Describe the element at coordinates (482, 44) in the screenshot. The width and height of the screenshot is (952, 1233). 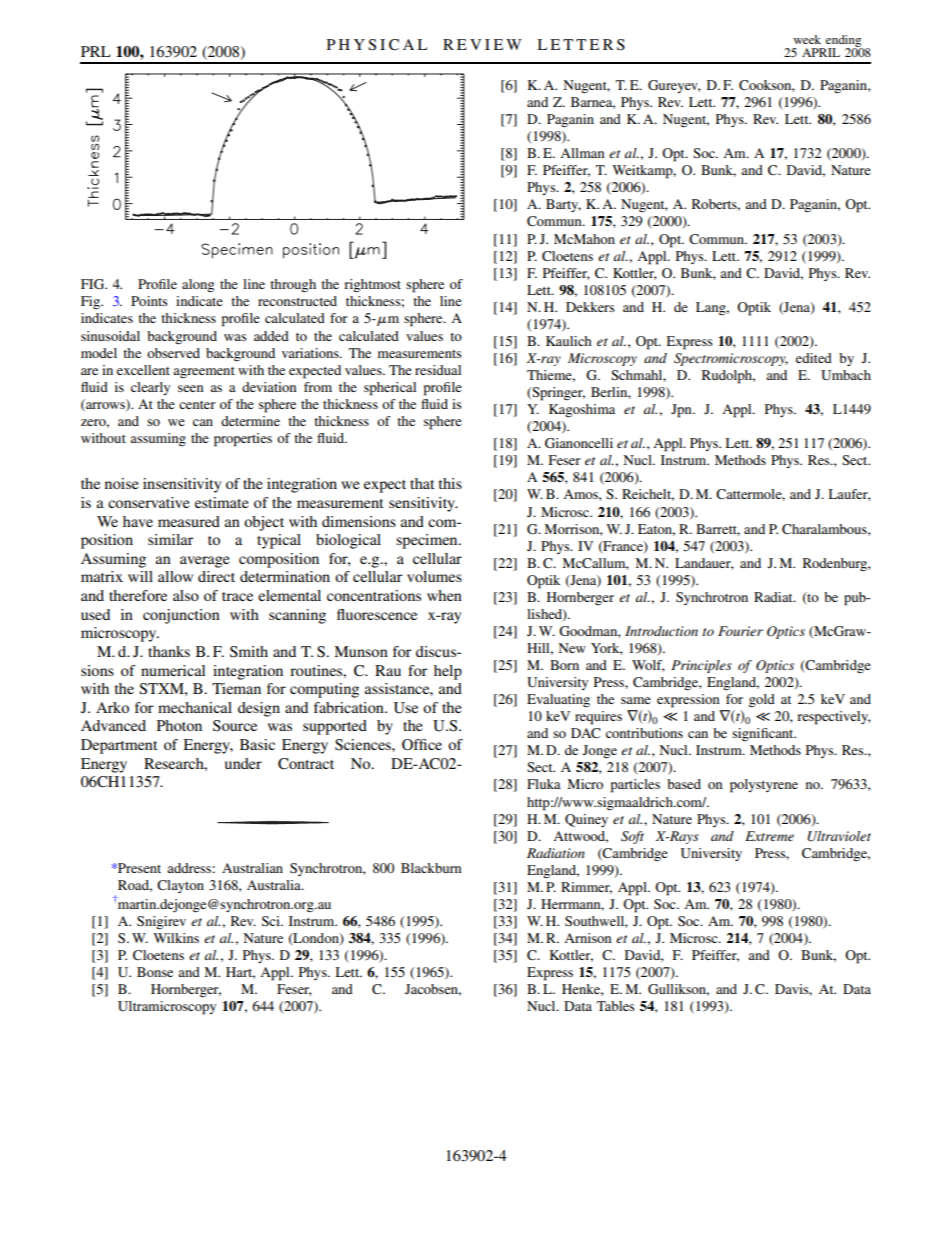
I see `REVIEW` at that location.
